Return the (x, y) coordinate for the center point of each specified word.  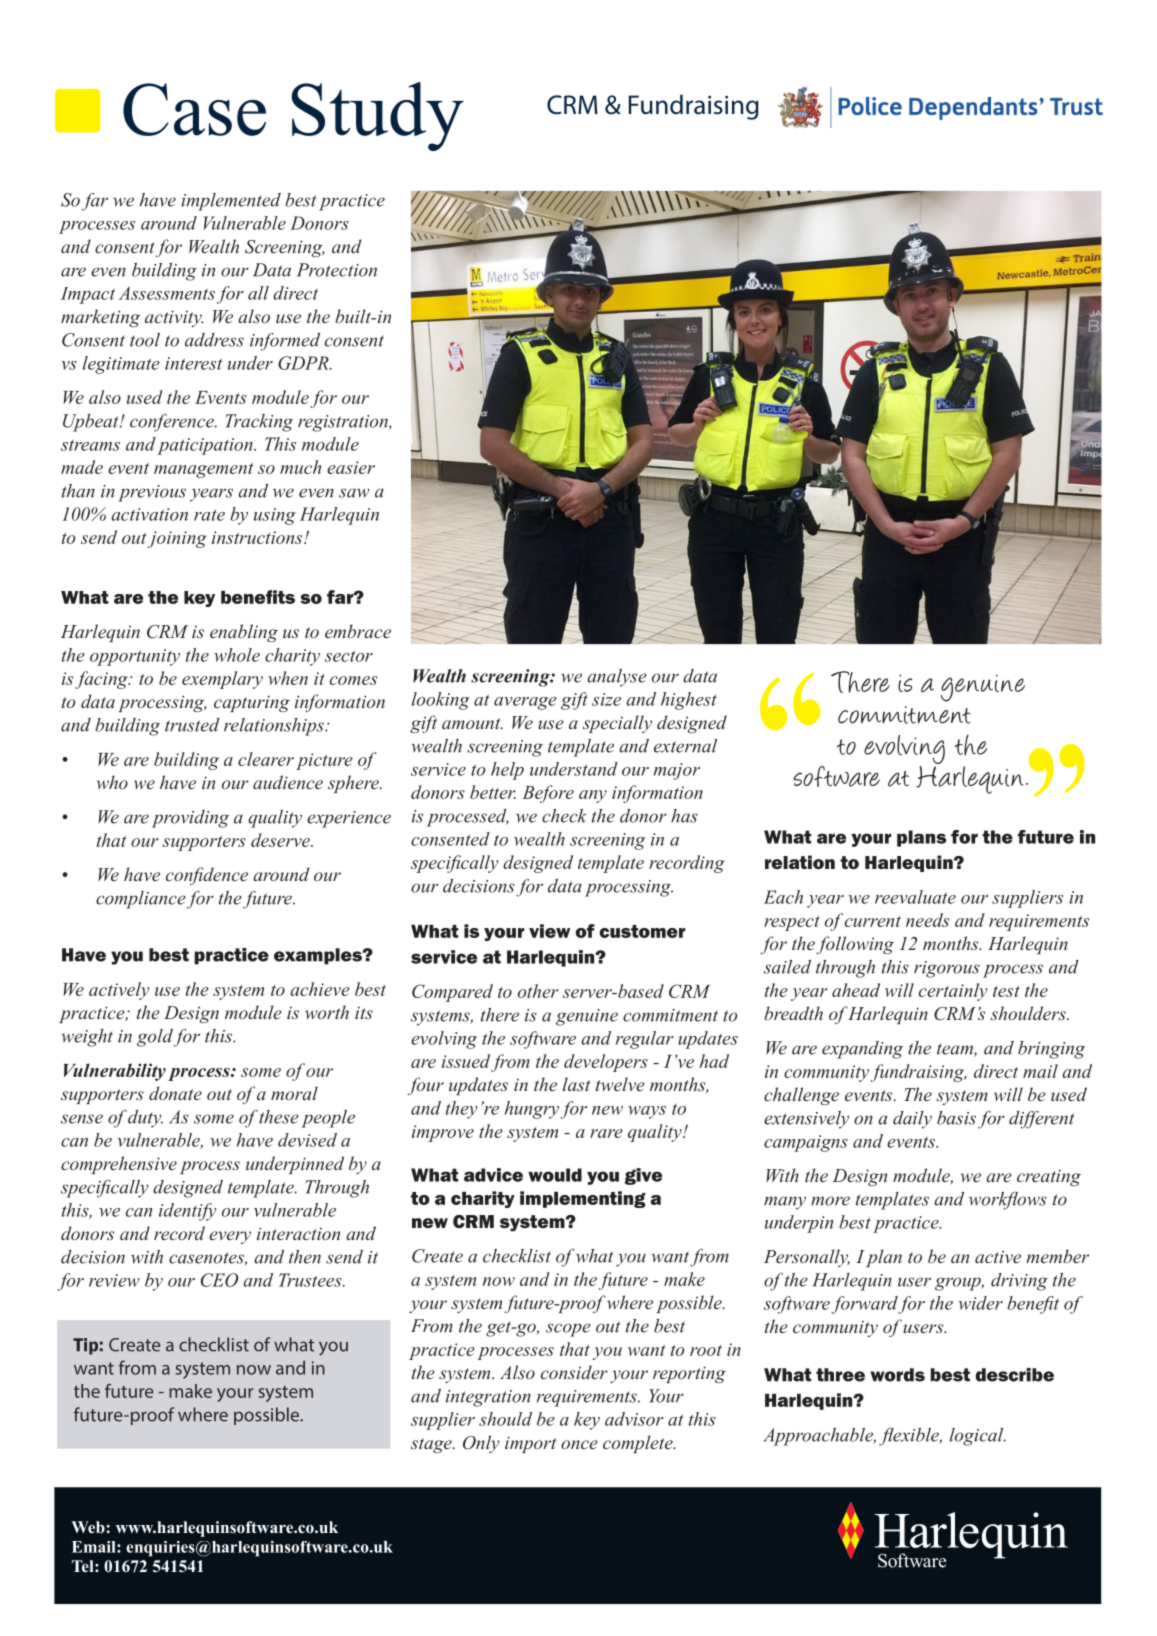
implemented (231, 202)
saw (354, 493)
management (204, 470)
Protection (337, 270)
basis (956, 1118)
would (555, 1175)
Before (548, 794)
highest (689, 701)
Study (377, 116)
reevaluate (915, 897)
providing (190, 819)
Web (88, 1527)
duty (145, 1119)
